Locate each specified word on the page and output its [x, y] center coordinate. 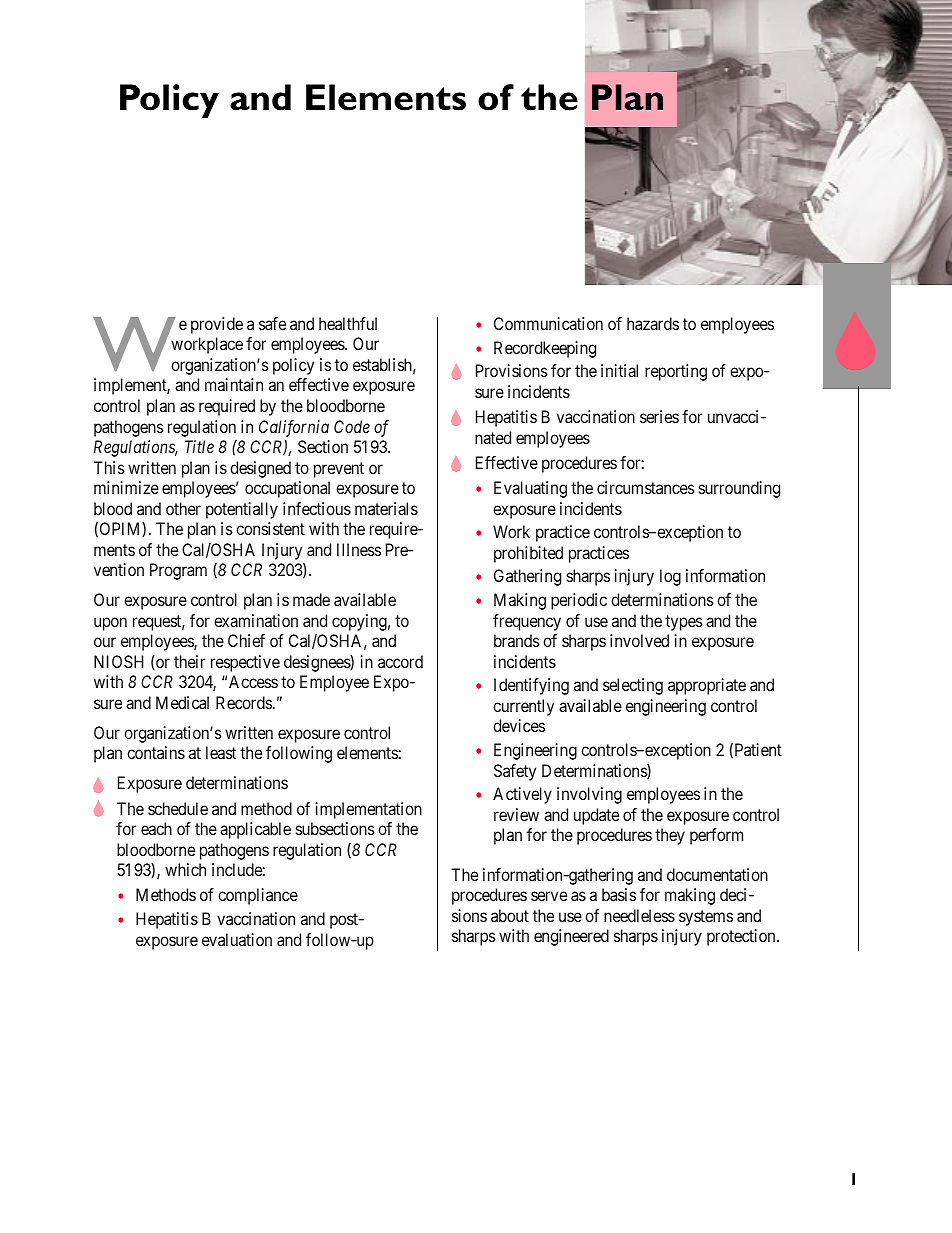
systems [706, 918]
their [189, 661]
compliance [258, 896]
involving [589, 795]
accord [400, 661]
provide [217, 325]
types [684, 623]
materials [386, 508]
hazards [653, 323]
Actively [522, 795]
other [183, 508]
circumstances [646, 487]
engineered [571, 937]
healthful [348, 323]
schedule [178, 808]
